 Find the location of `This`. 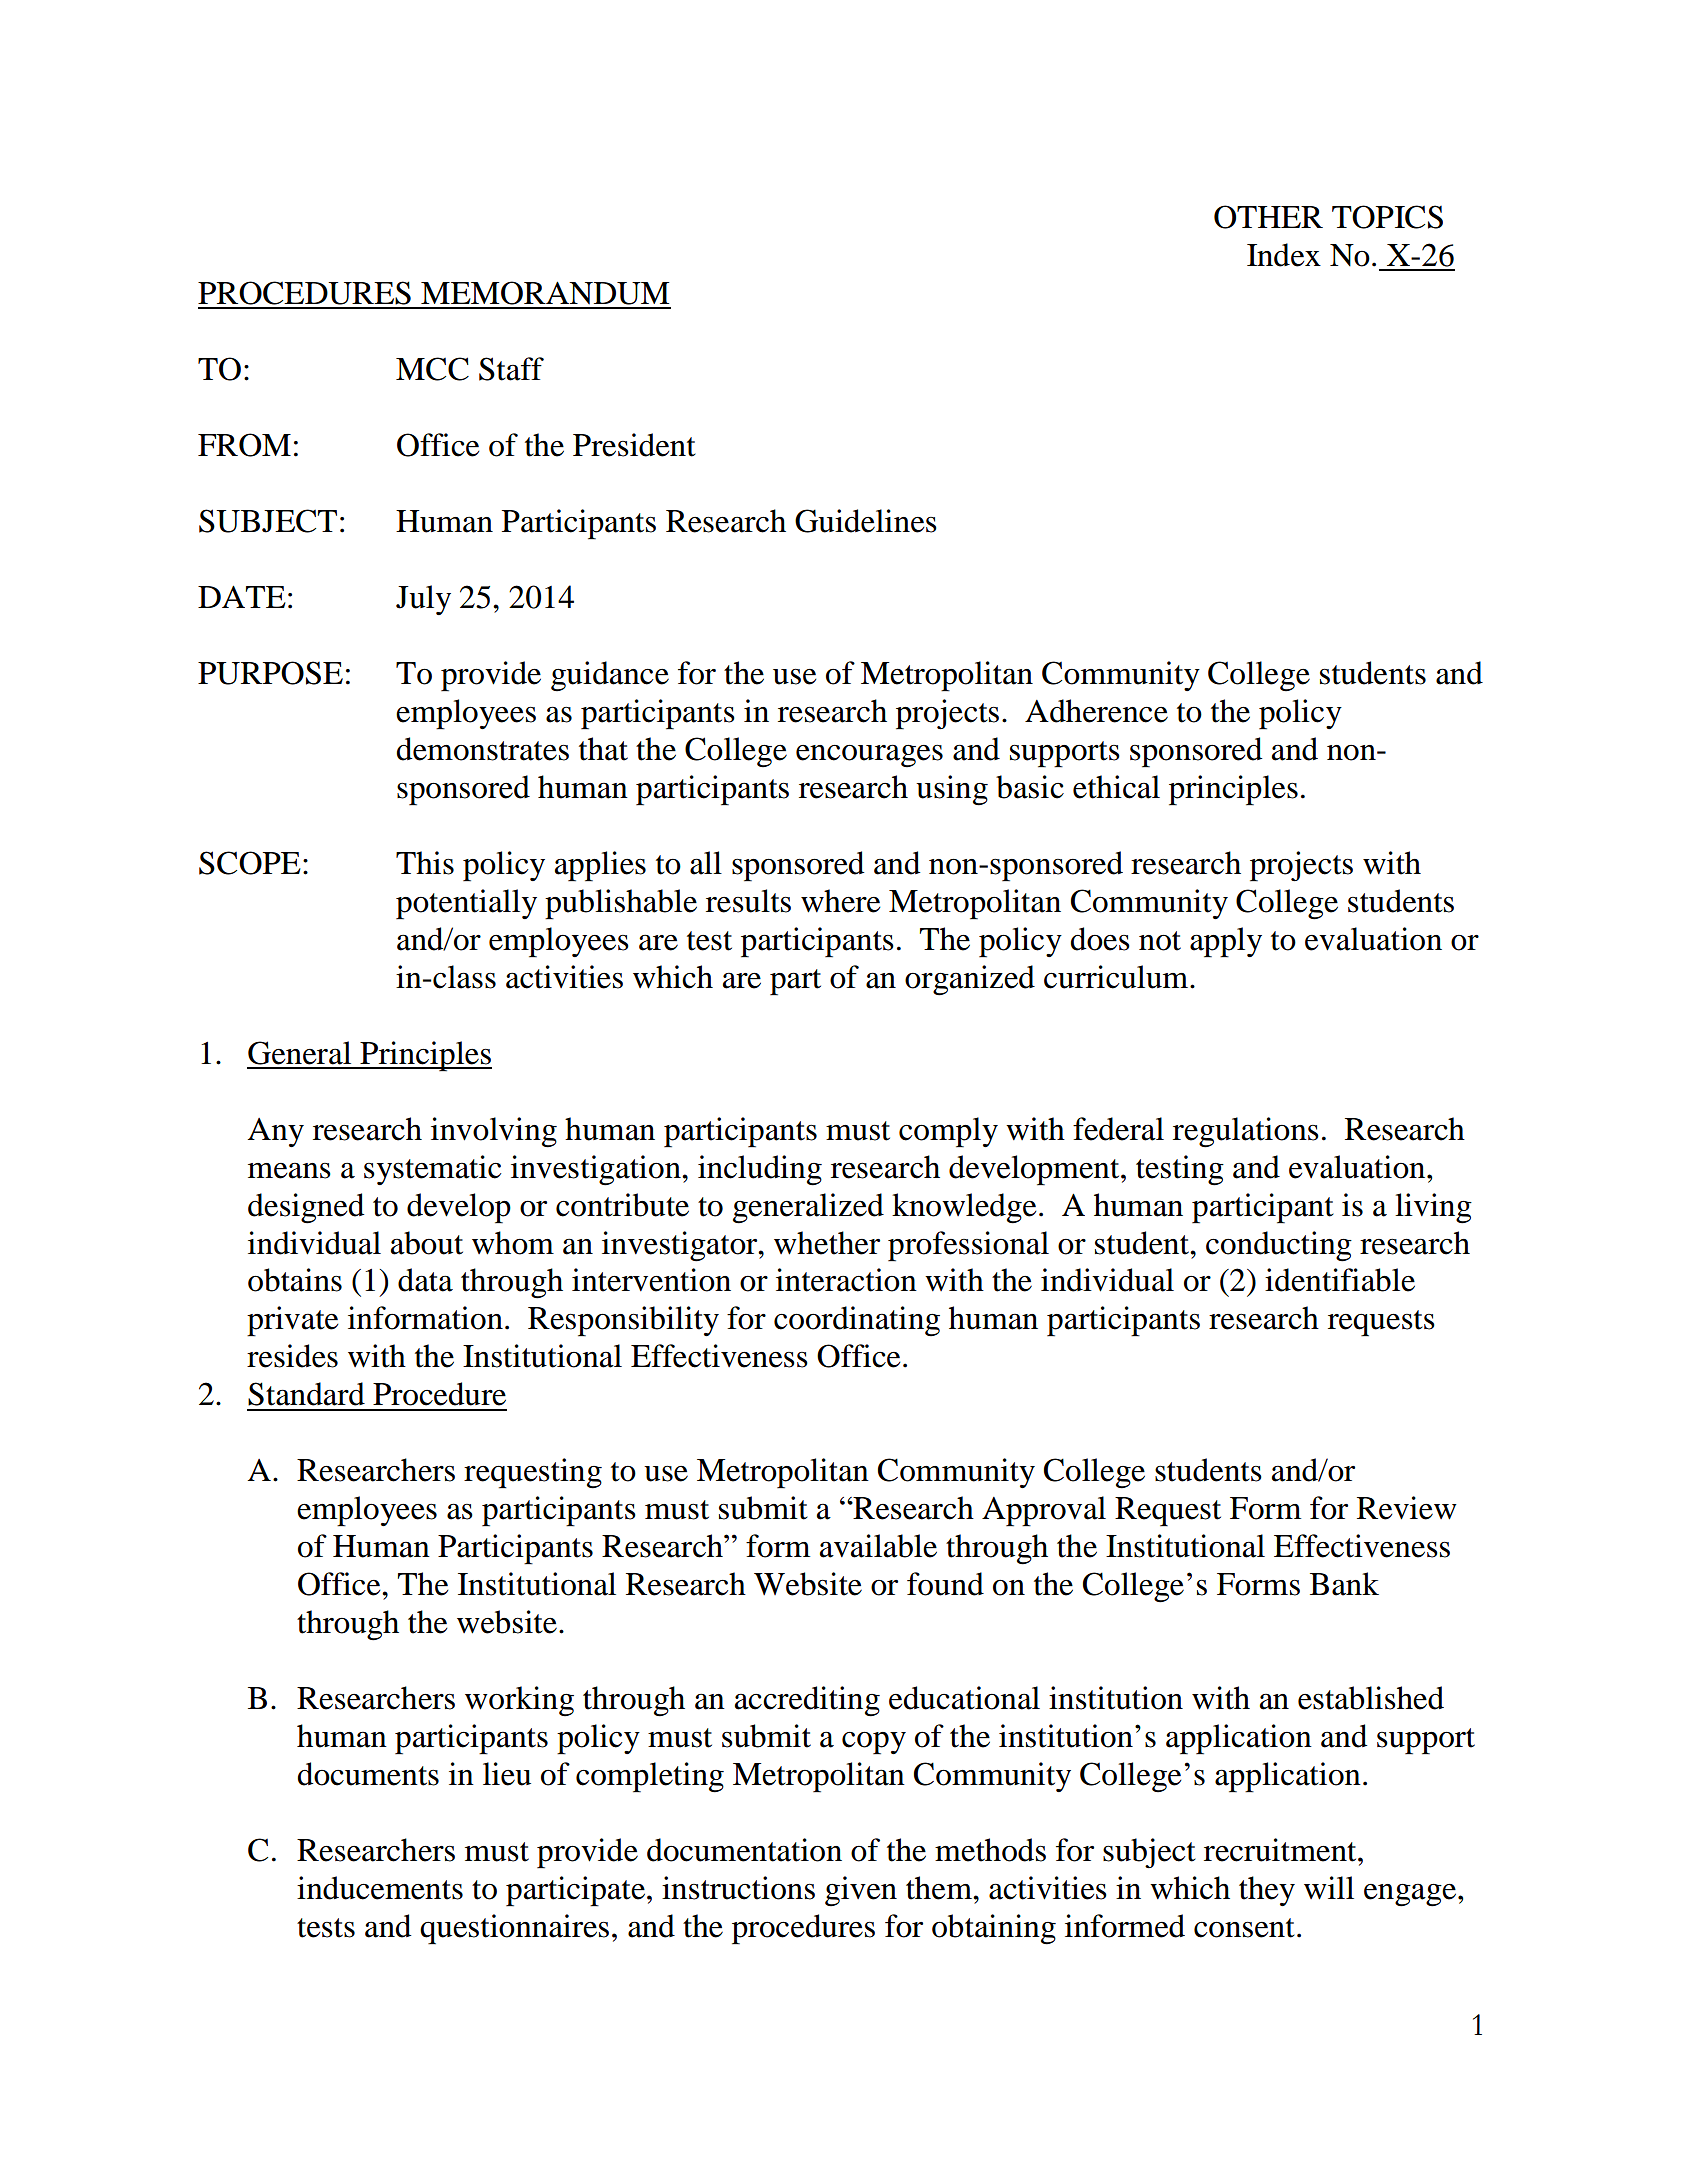

This is located at coordinates (425, 863).
